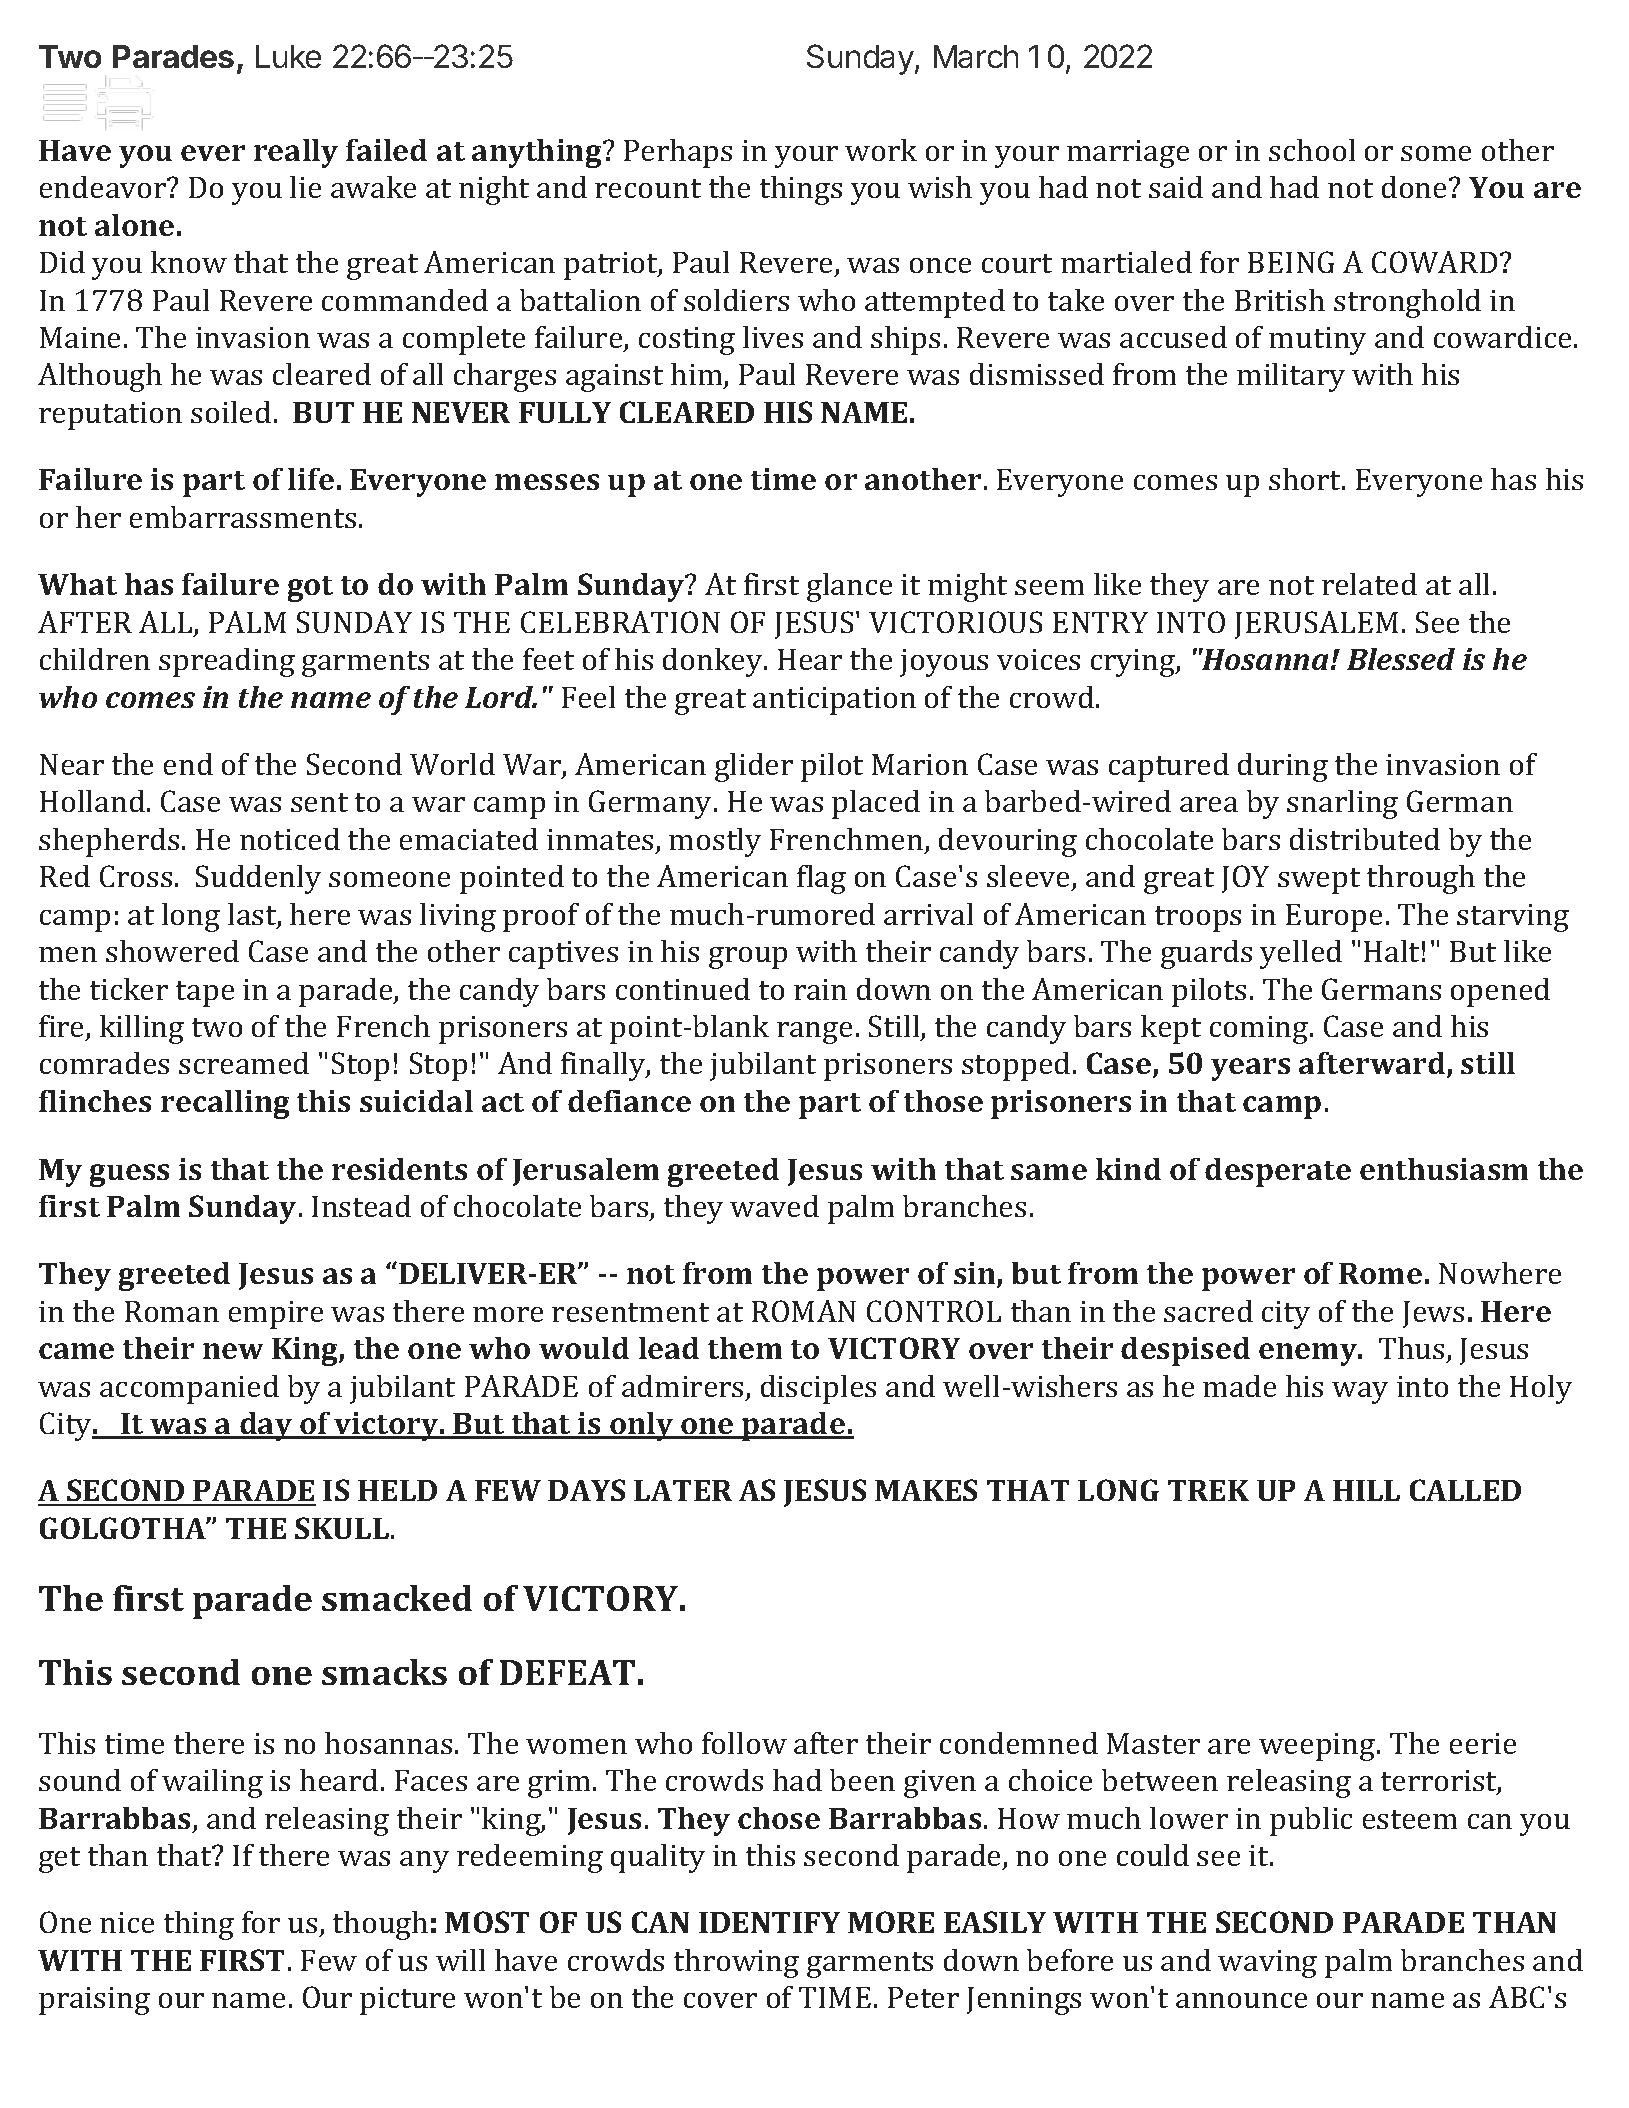 This screenshot has width=1629, height=2108. I want to click on new, so click(233, 1351).
